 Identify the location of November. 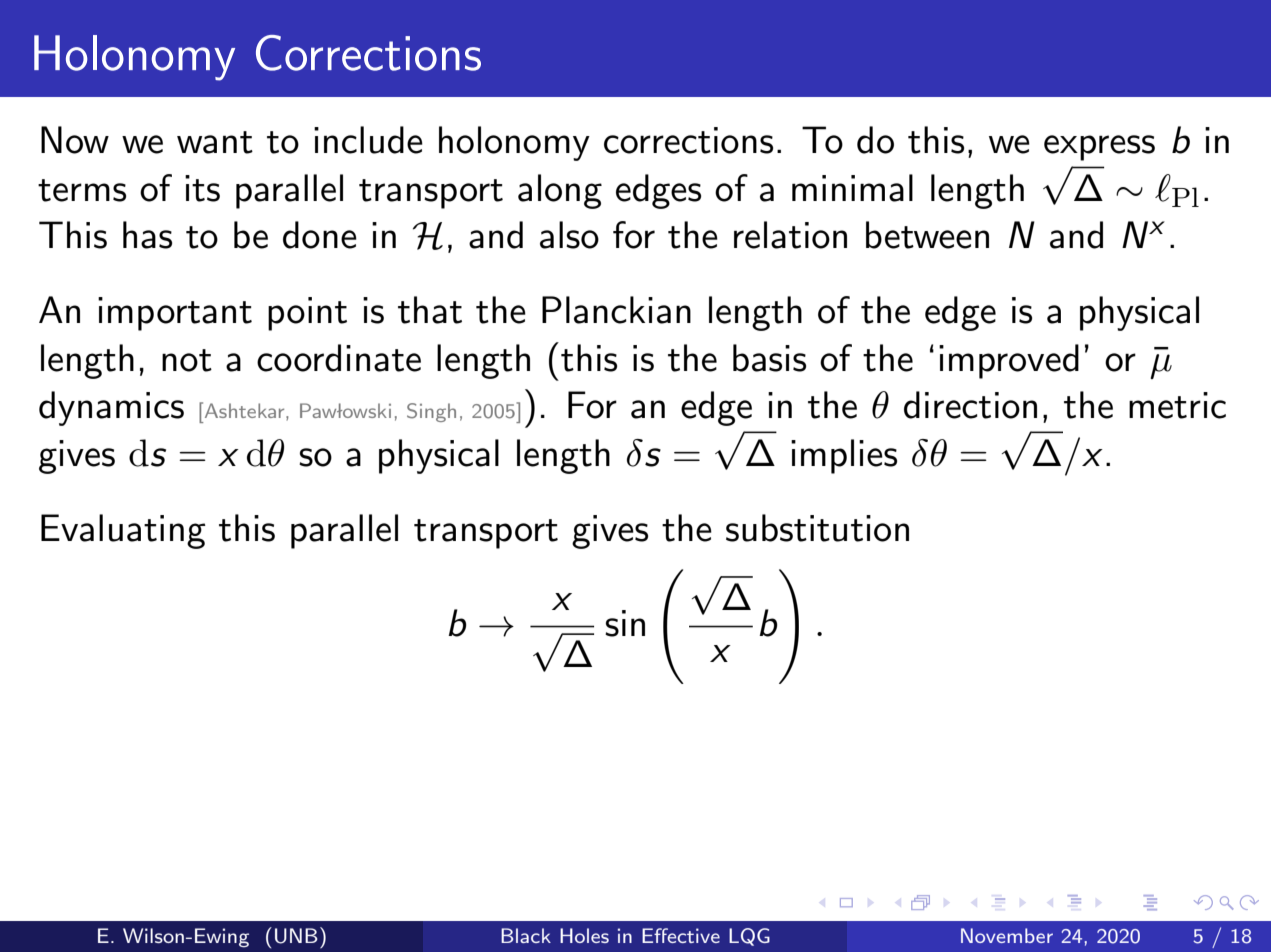
(1007, 935).
